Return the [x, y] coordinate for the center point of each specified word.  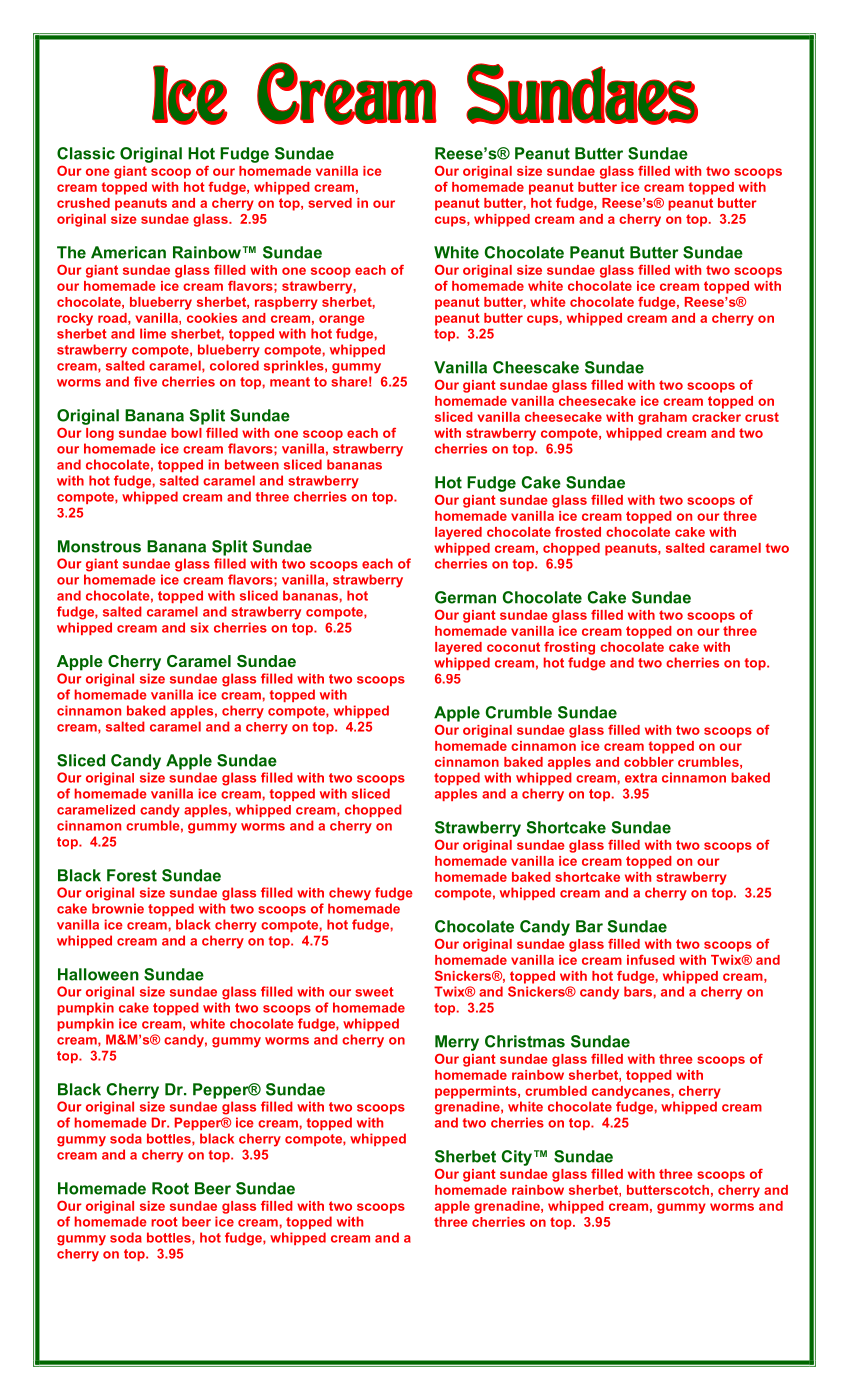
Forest [132, 875]
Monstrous [99, 546]
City [518, 1158]
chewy [350, 894]
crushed [83, 203]
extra [641, 778]
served [330, 203]
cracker [716, 417]
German [465, 597]
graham [662, 418]
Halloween [98, 974]
